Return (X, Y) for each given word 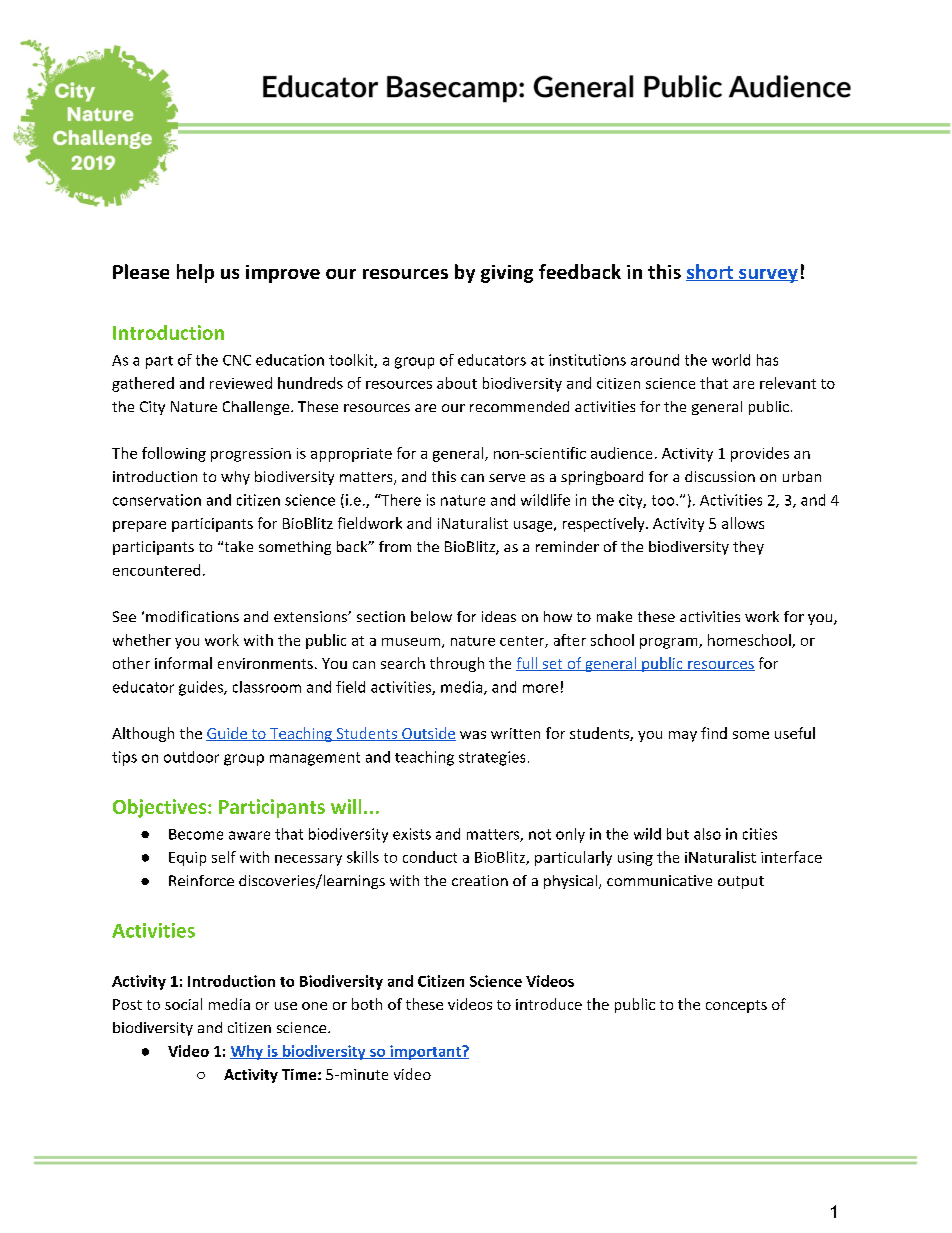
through (457, 664)
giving (507, 274)
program (670, 643)
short (710, 272)
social (183, 1004)
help (195, 273)
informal (183, 663)
